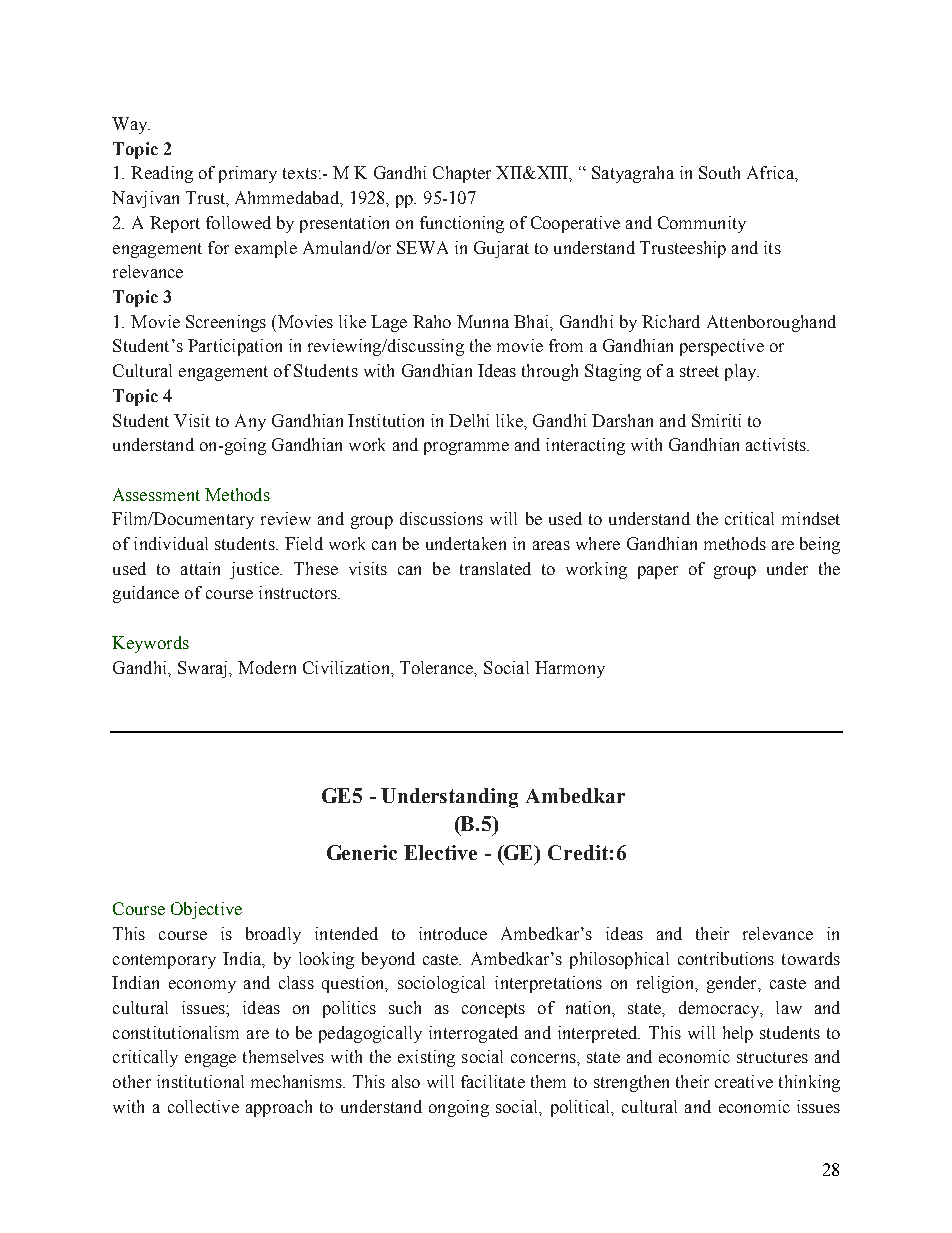  What do you see at coordinates (495, 568) in the image?
I see `translated` at bounding box center [495, 568].
